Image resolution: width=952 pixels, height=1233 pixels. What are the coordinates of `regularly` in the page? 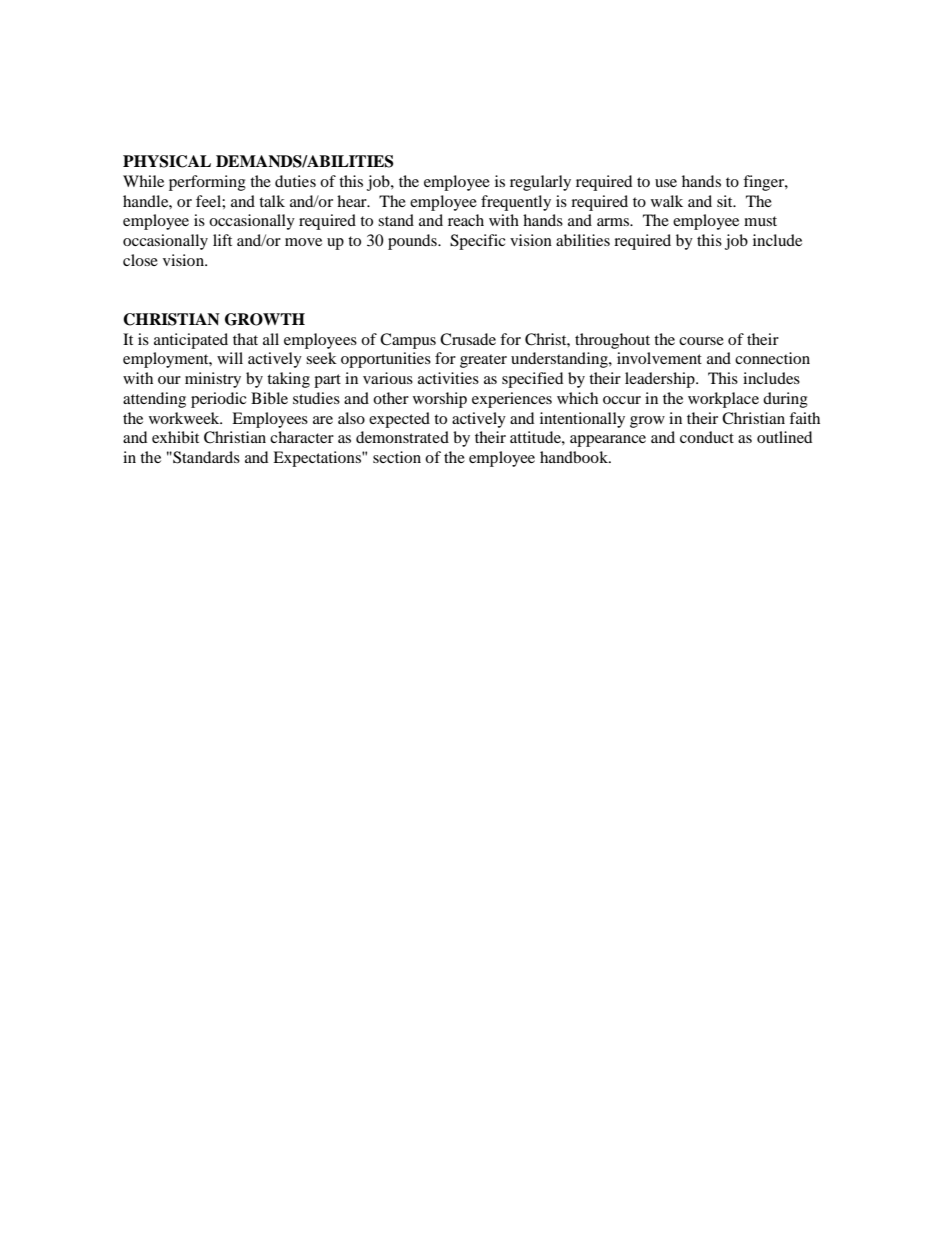 It's located at (540, 183).
